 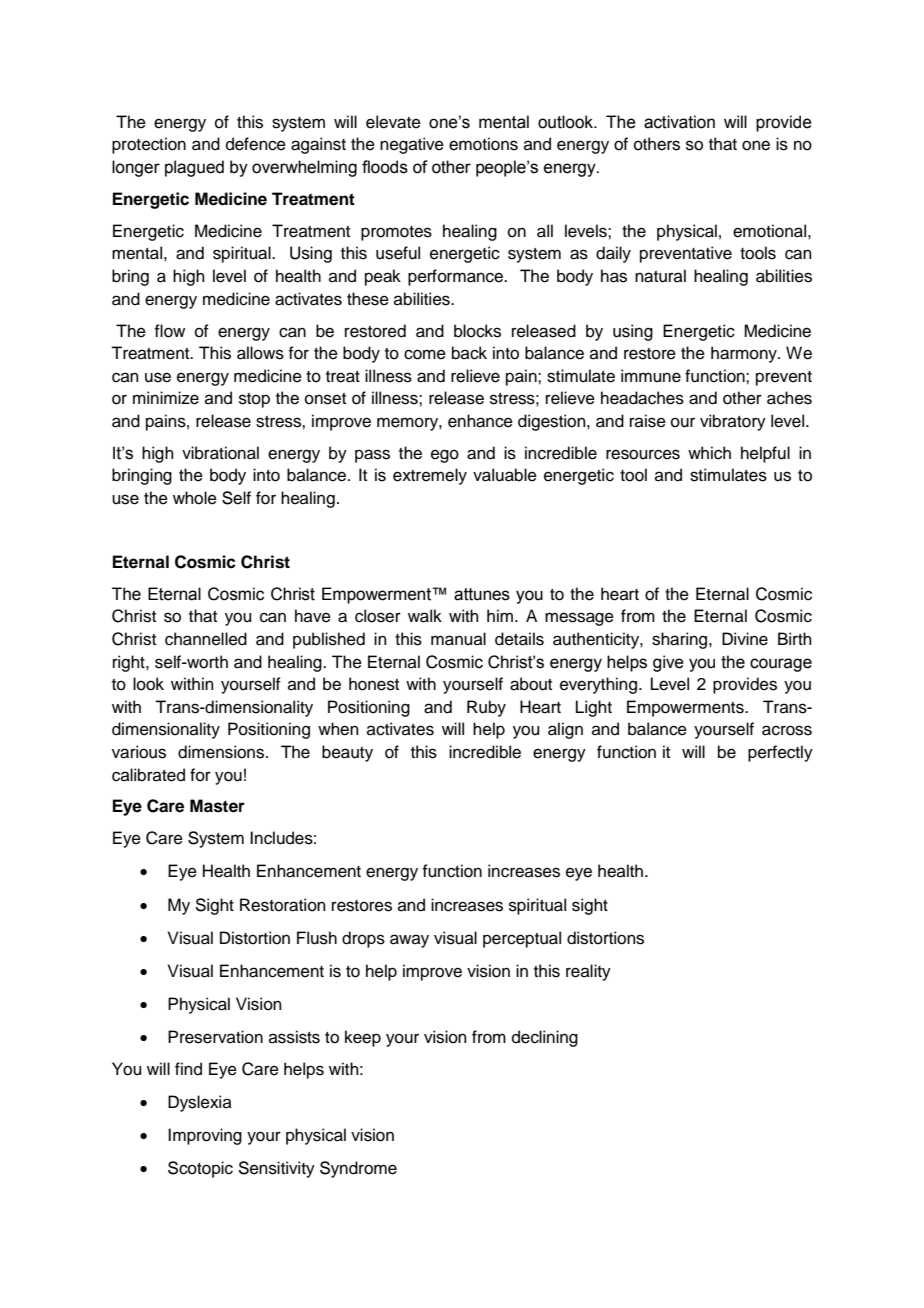 What do you see at coordinates (194, 168) in the screenshot?
I see `plagued` at bounding box center [194, 168].
